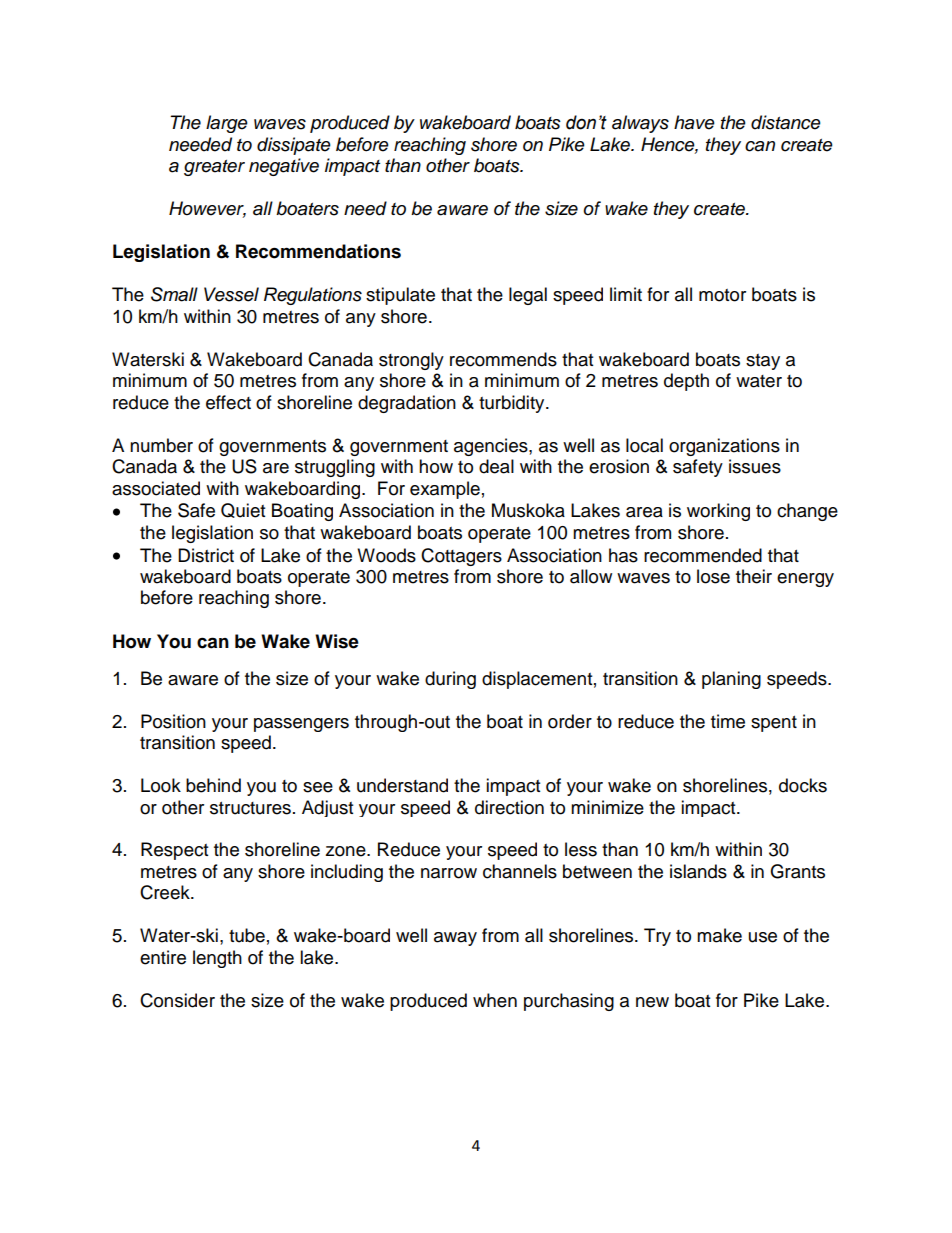  Describe the element at coordinates (509, 807) in the document. I see `direction` at that location.
